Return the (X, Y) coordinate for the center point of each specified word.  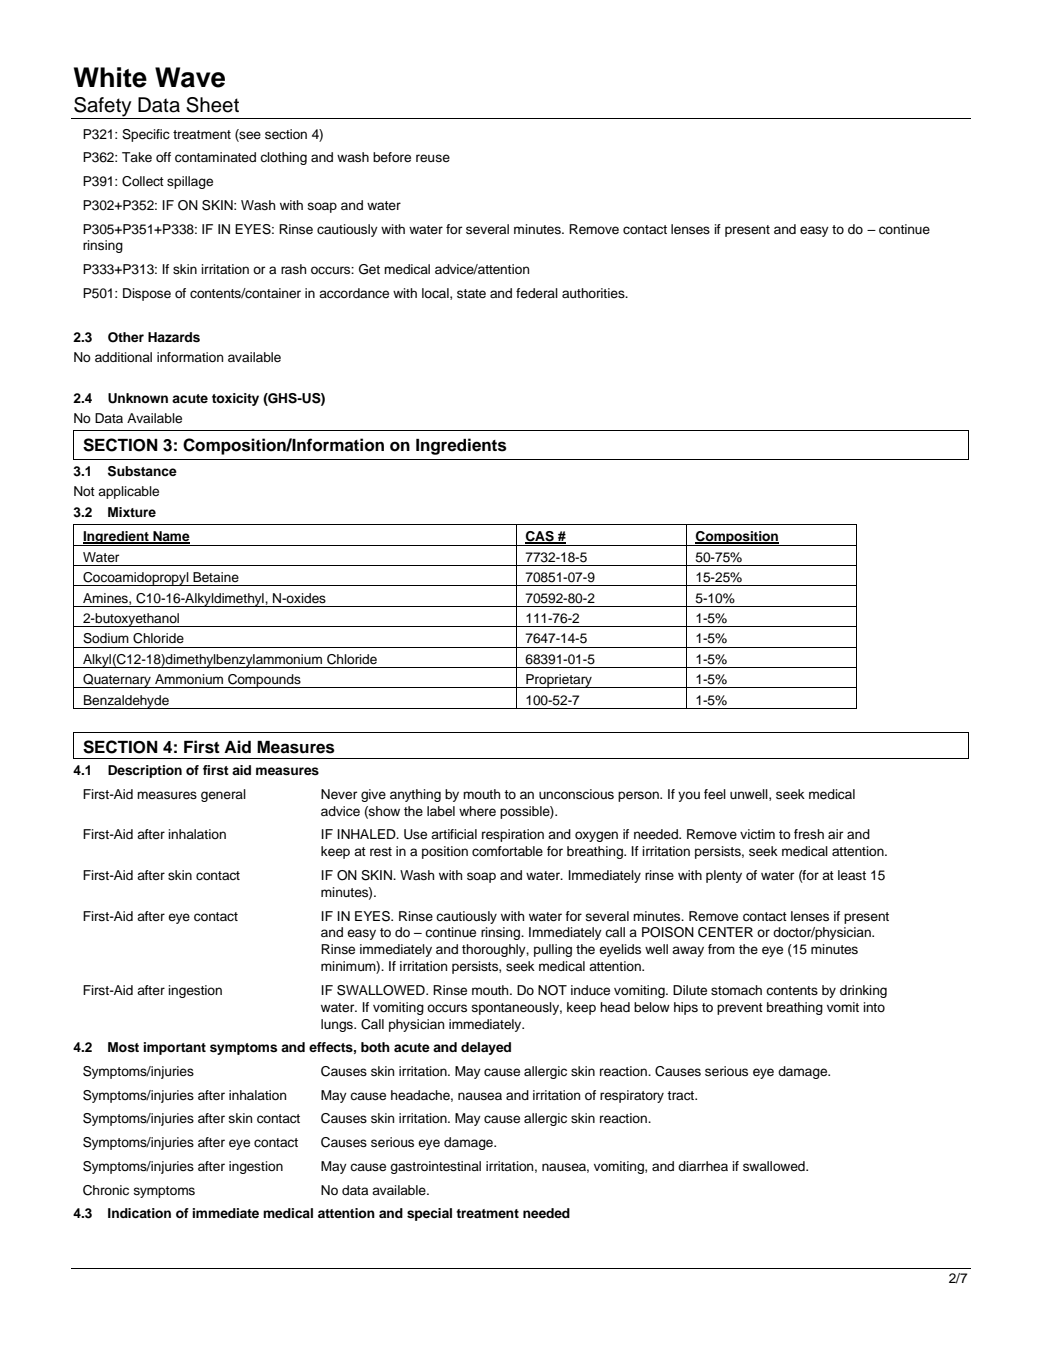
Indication (139, 1213)
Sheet (212, 105)
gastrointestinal (435, 1167)
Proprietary (559, 681)
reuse (433, 158)
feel (715, 794)
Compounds (264, 681)
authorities (594, 293)
